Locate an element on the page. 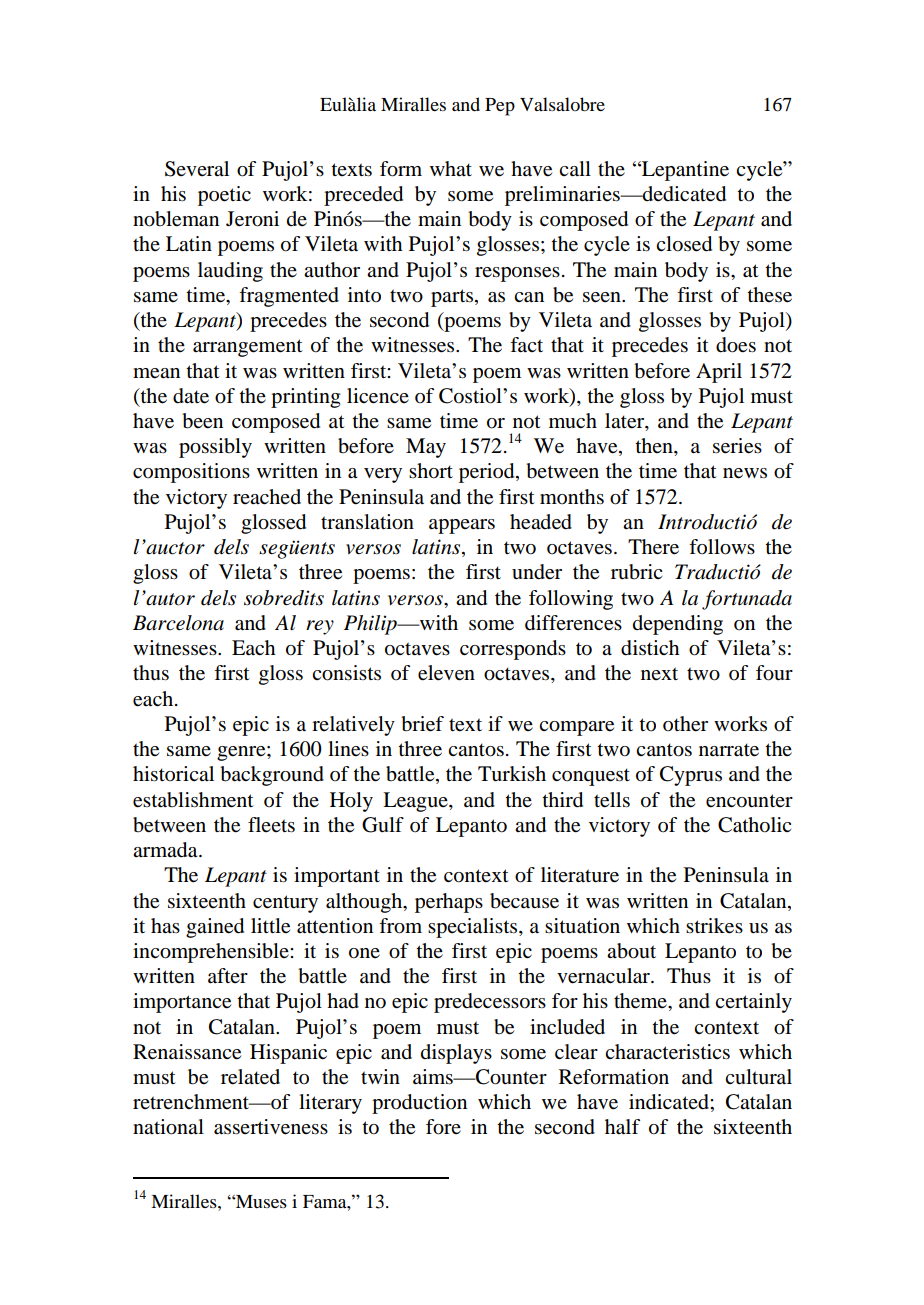 The height and width of the document is (1305, 924). series is located at coordinates (737, 446).
